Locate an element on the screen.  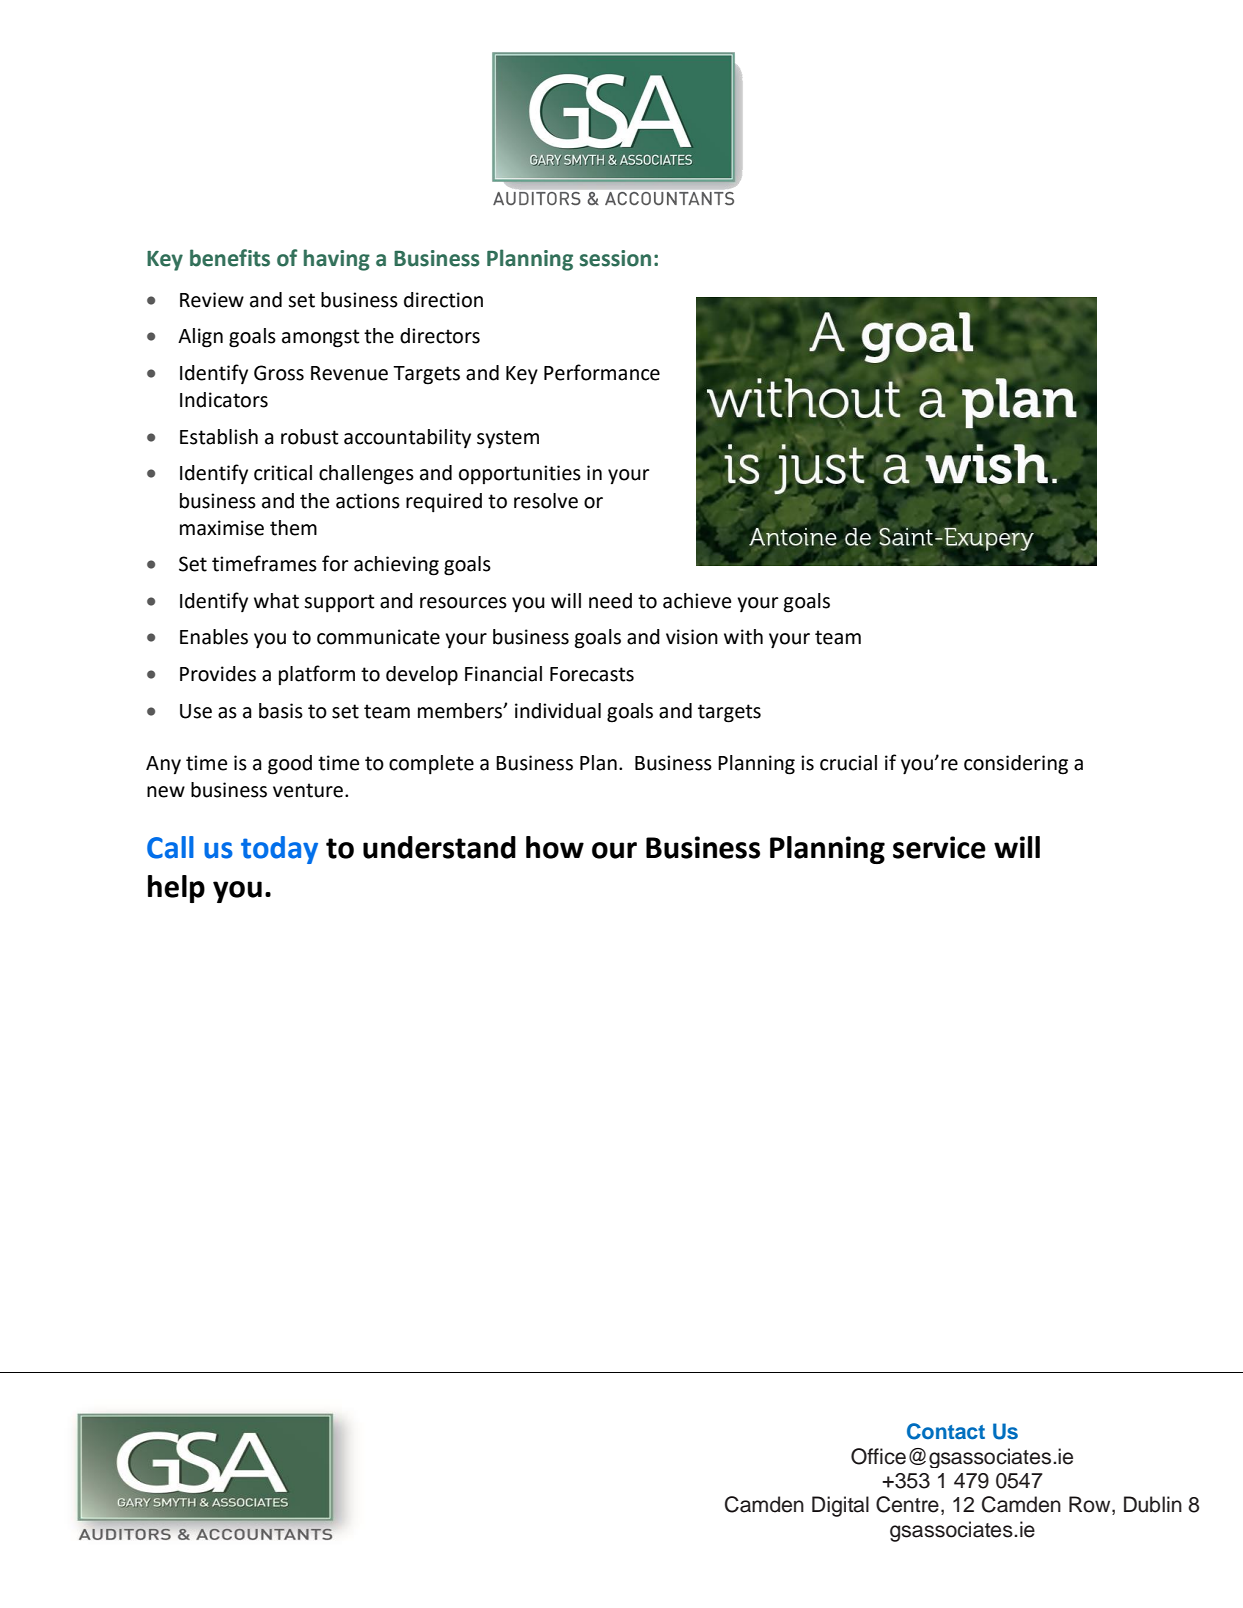
Performance is located at coordinates (602, 372).
